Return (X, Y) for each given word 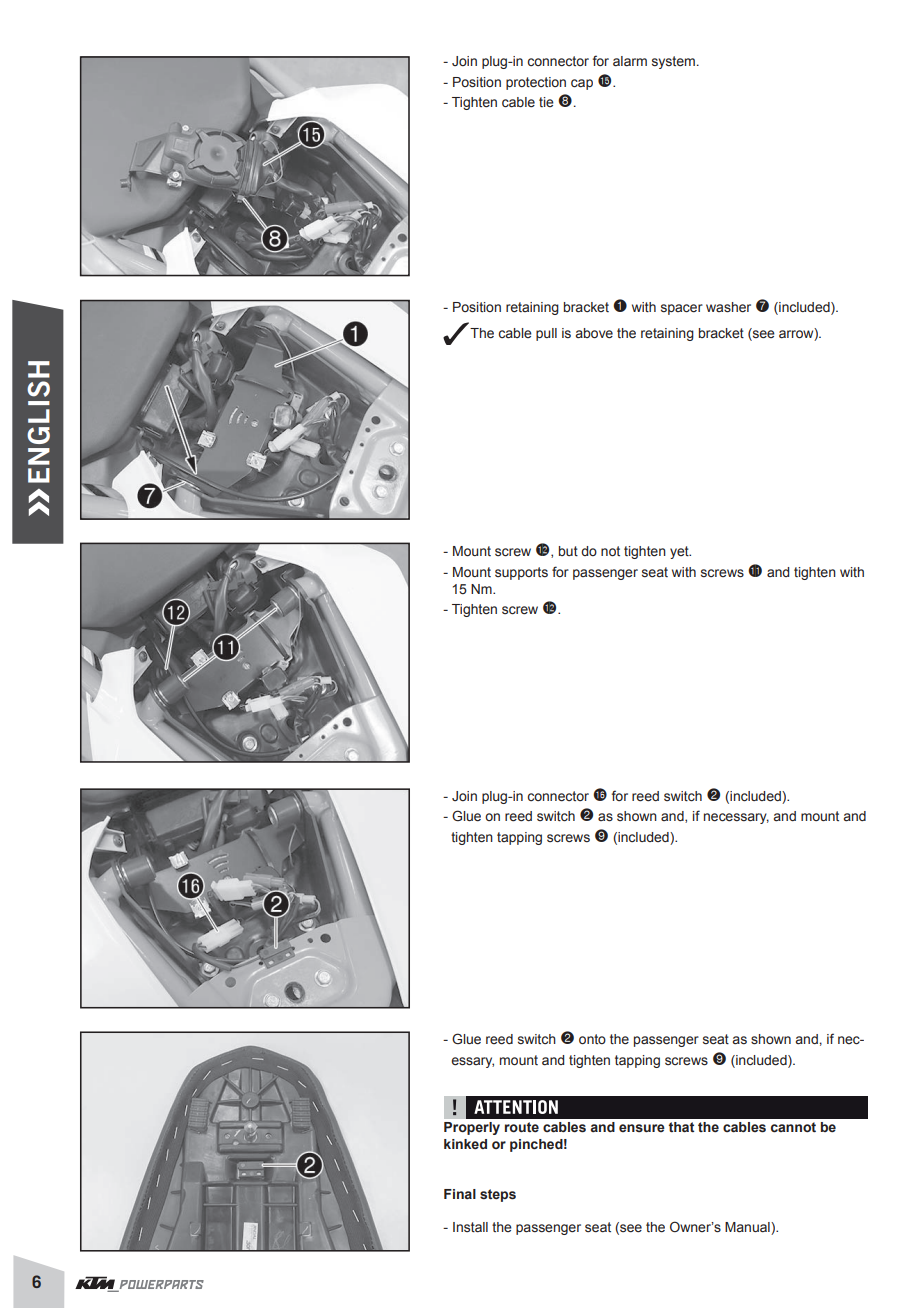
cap (582, 84)
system (673, 62)
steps (498, 1195)
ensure (642, 1128)
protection (536, 83)
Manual (748, 1228)
